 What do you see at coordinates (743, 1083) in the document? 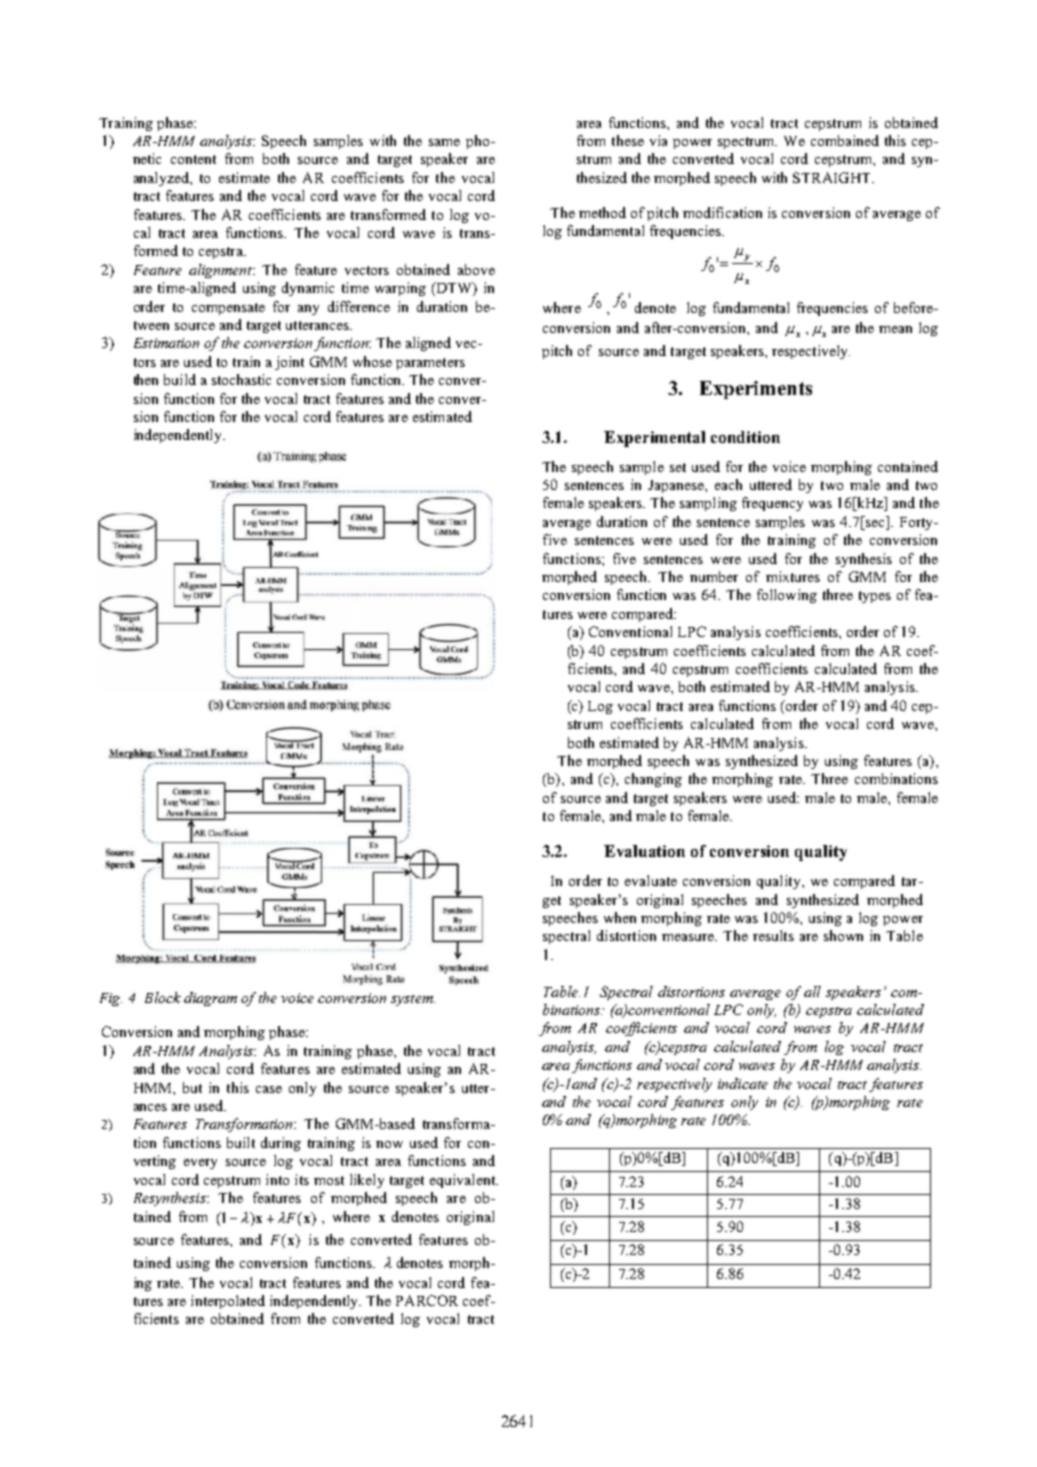
I see `indicate` at bounding box center [743, 1083].
